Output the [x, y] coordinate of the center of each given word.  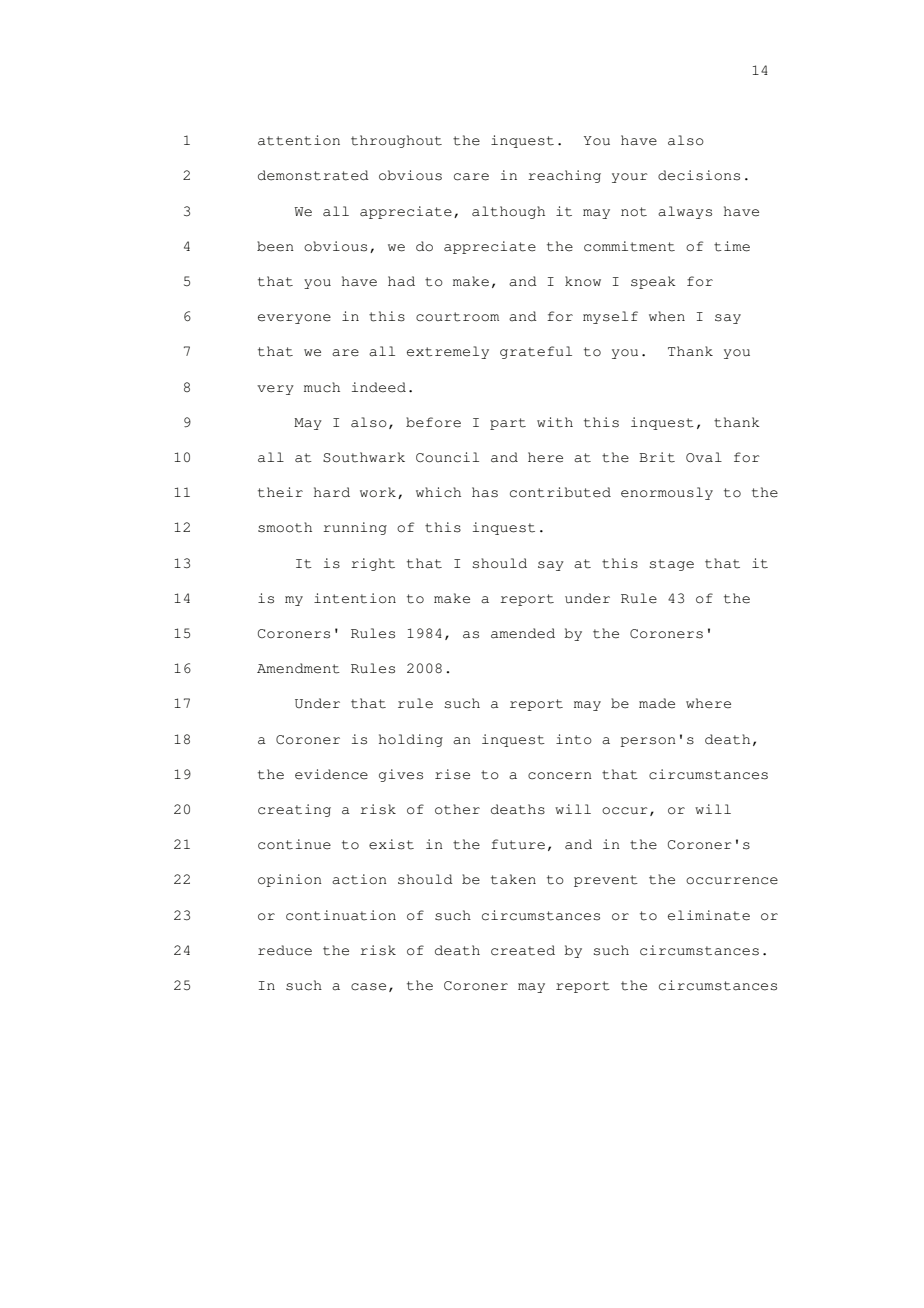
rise [452, 774]
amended [523, 633]
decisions [699, 175]
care [471, 177]
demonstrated [313, 175]
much [322, 387]
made [657, 703]
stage [672, 565]
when [667, 316]
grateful [536, 352]
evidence [331, 774]
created [523, 950]
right [373, 564]
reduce [285, 950]
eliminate [709, 915]
